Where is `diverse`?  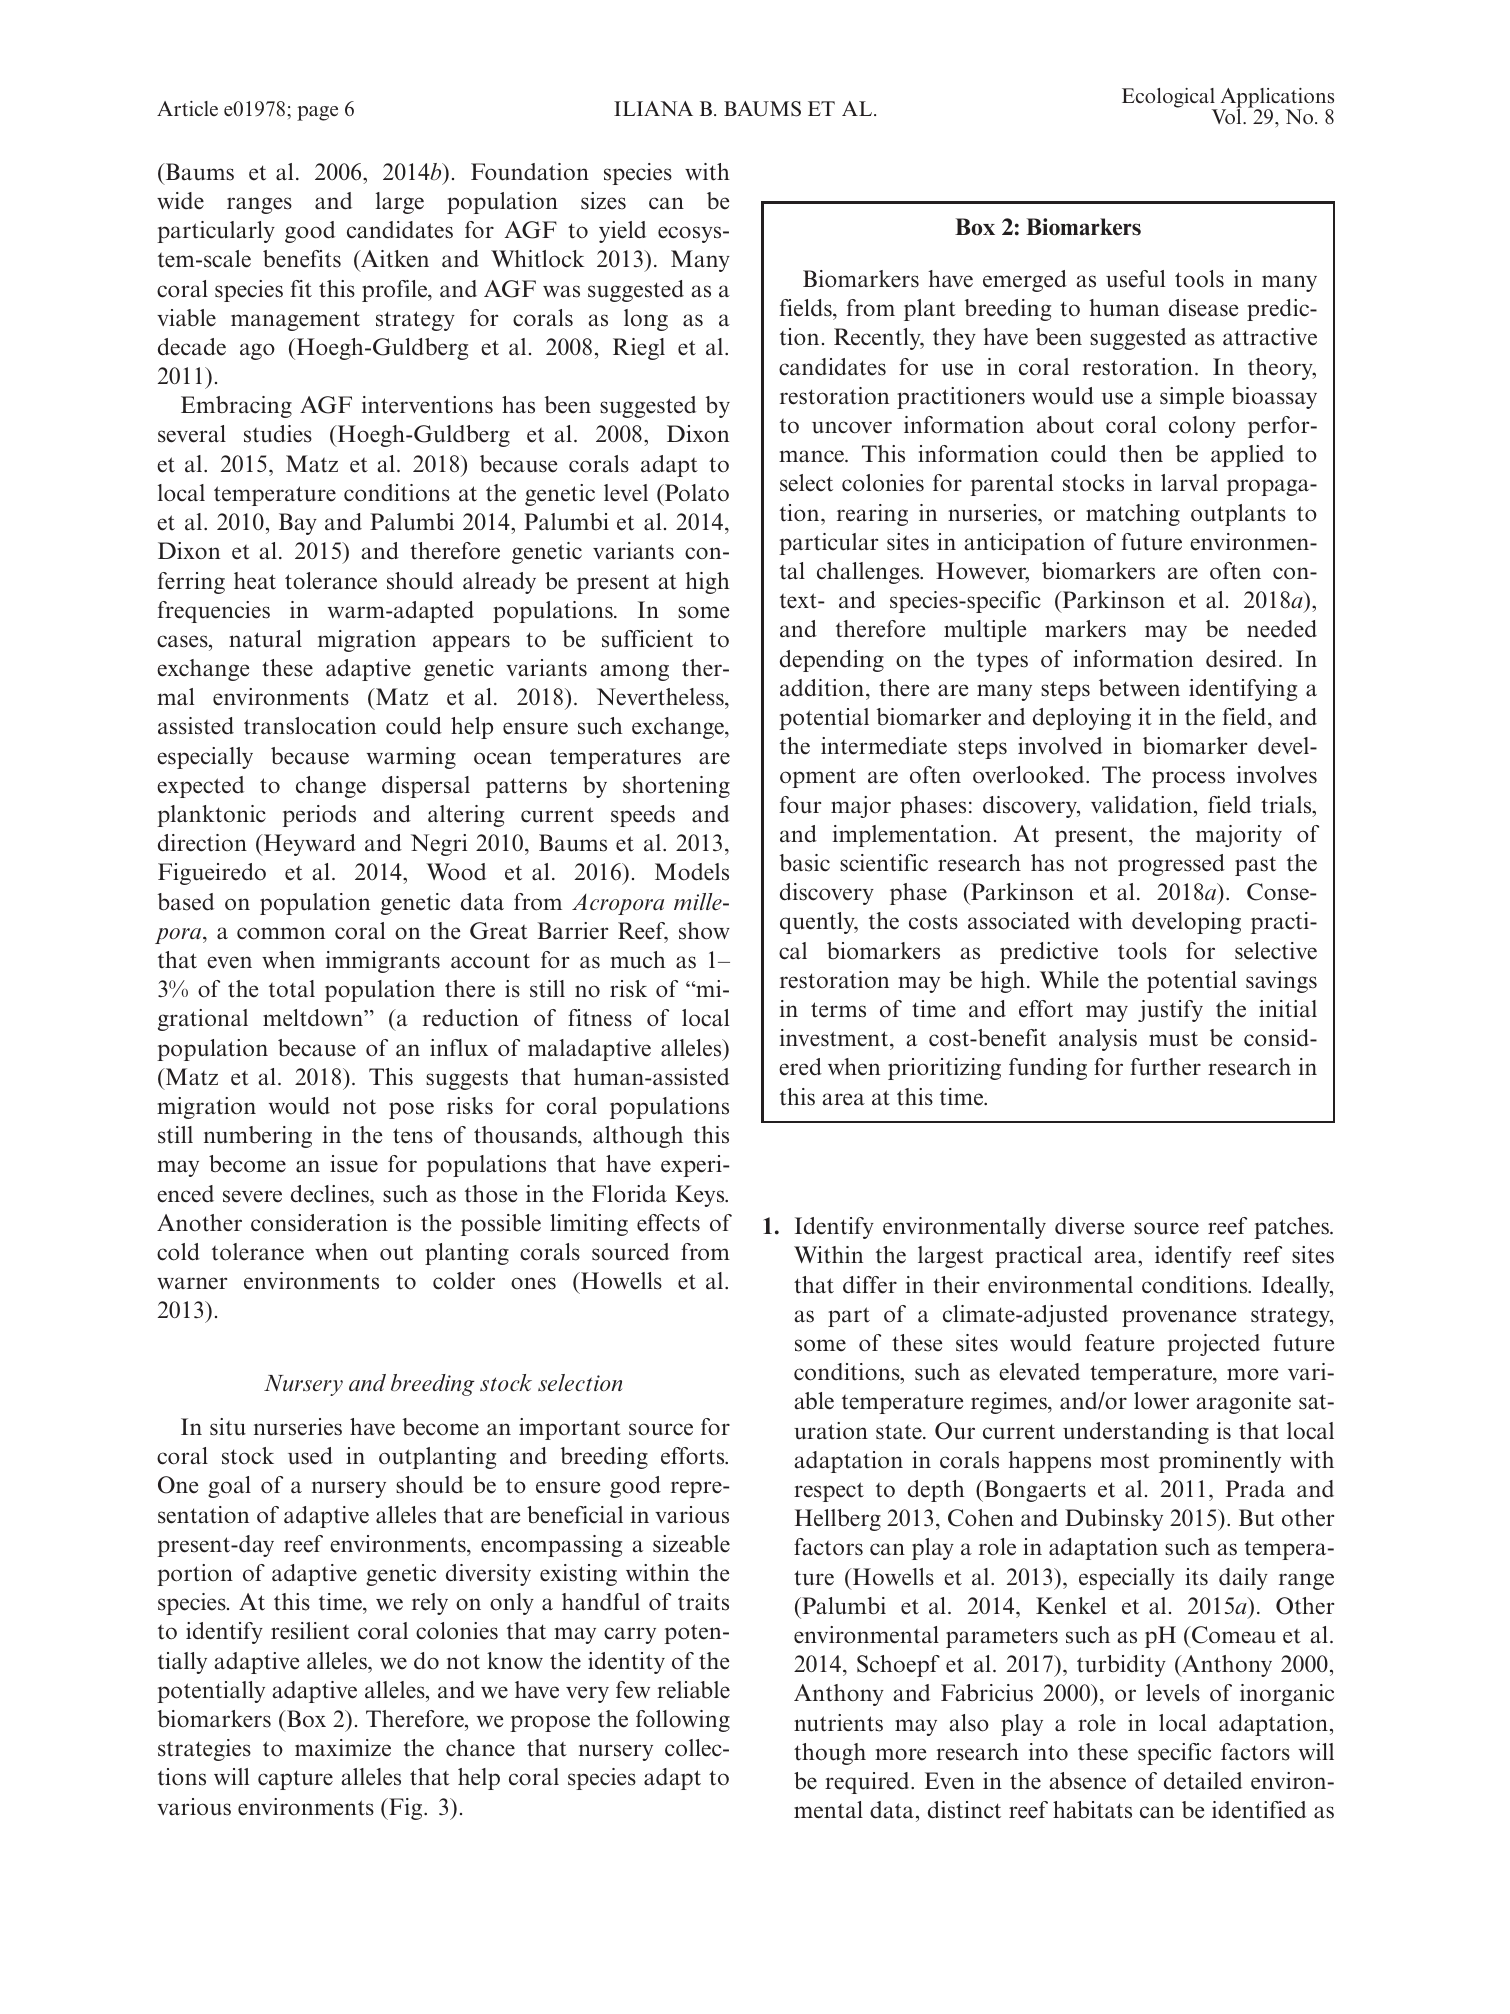 diverse is located at coordinates (1089, 1226).
